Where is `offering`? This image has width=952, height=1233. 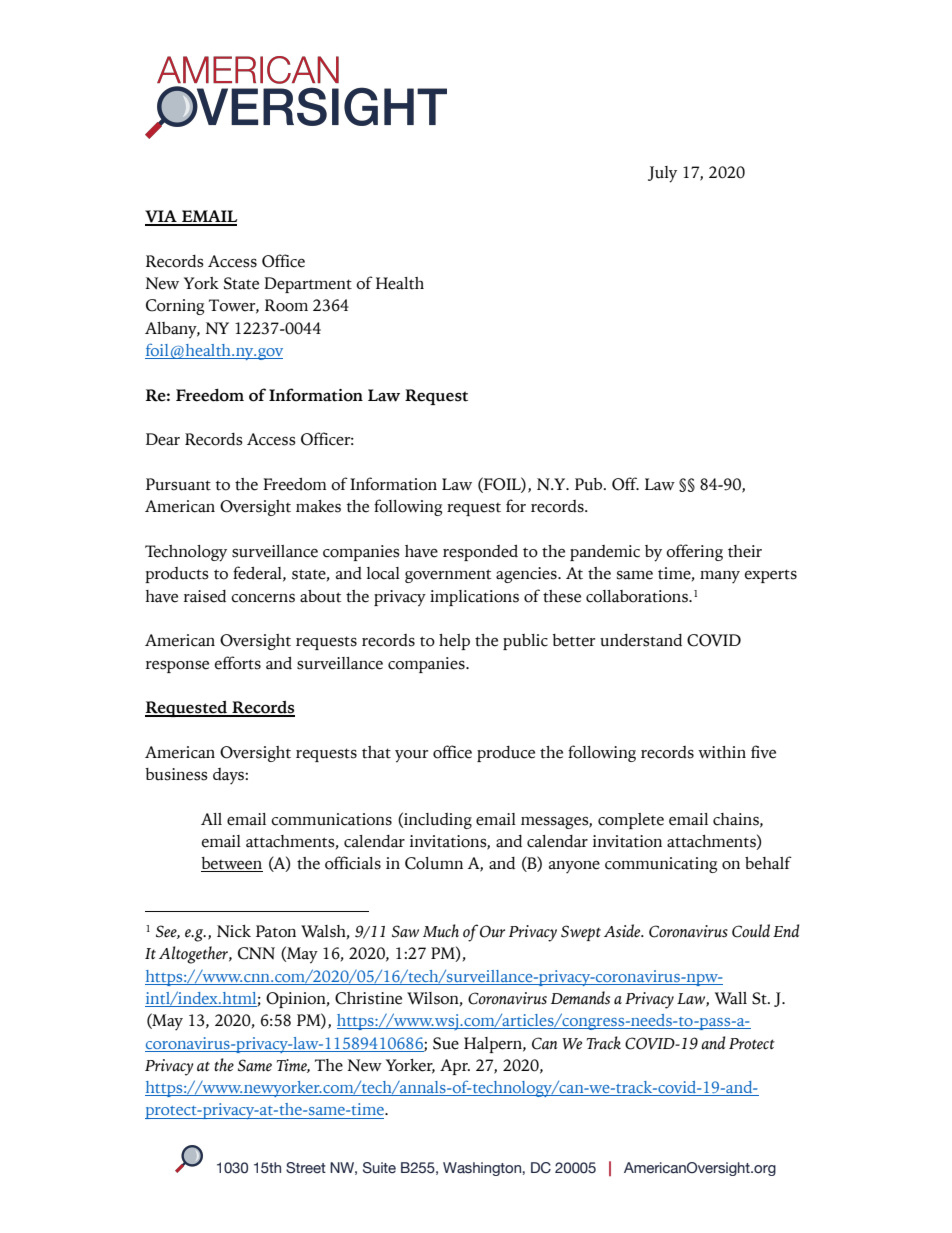
offering is located at coordinates (694, 552).
